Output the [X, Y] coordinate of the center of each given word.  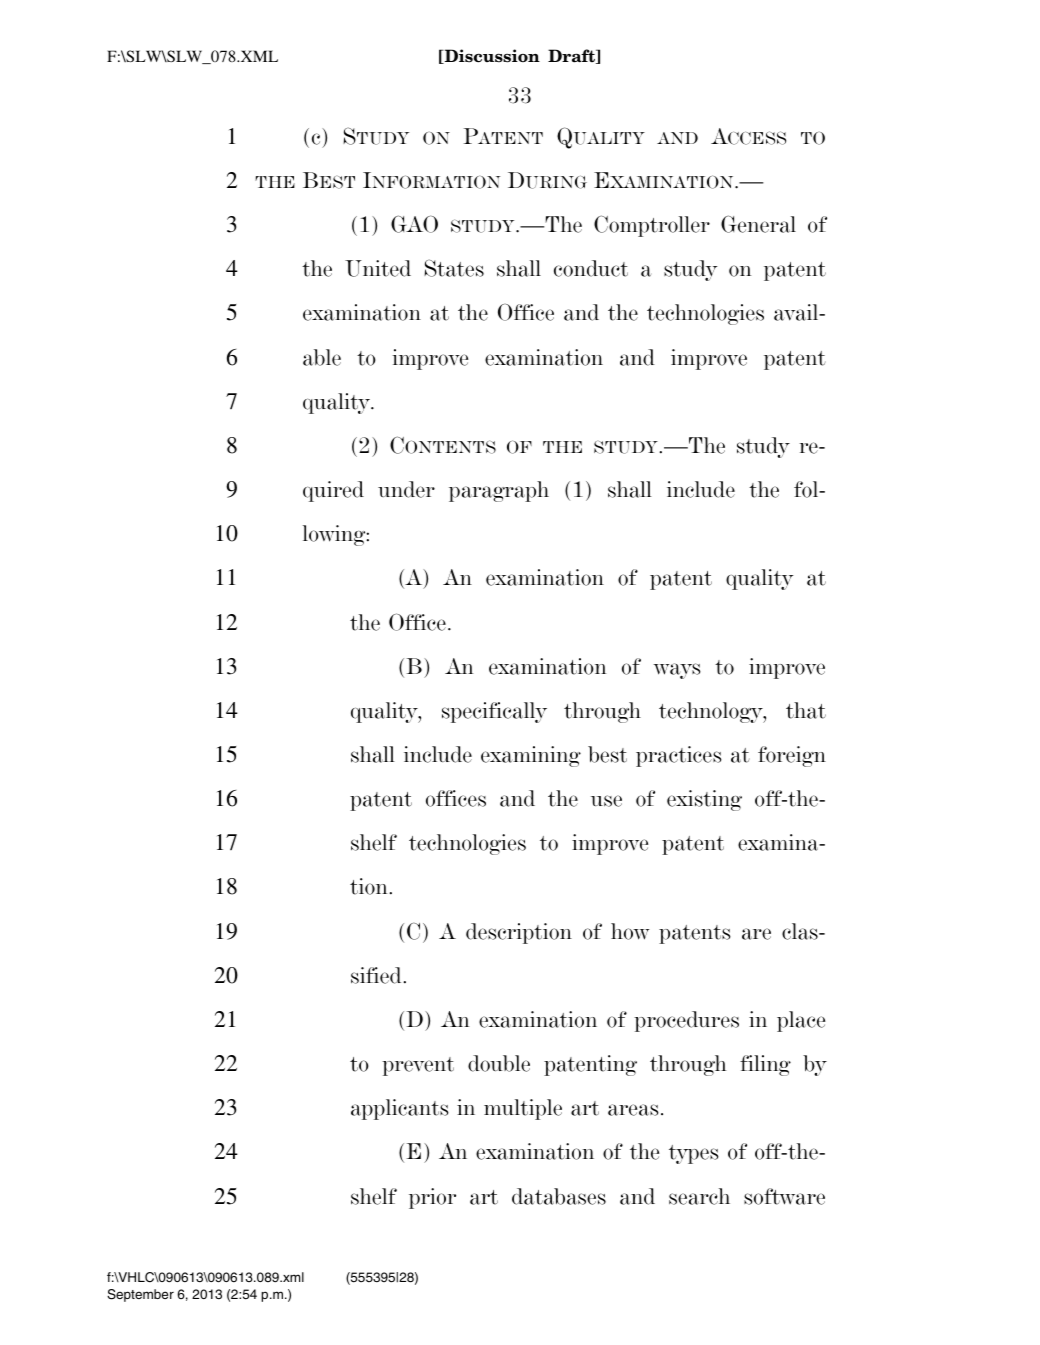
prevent [418, 1066]
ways [677, 671]
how [630, 931]
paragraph [499, 491]
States [454, 268]
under [406, 489]
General [758, 224]
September [140, 1295]
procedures [686, 1021]
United [378, 268]
